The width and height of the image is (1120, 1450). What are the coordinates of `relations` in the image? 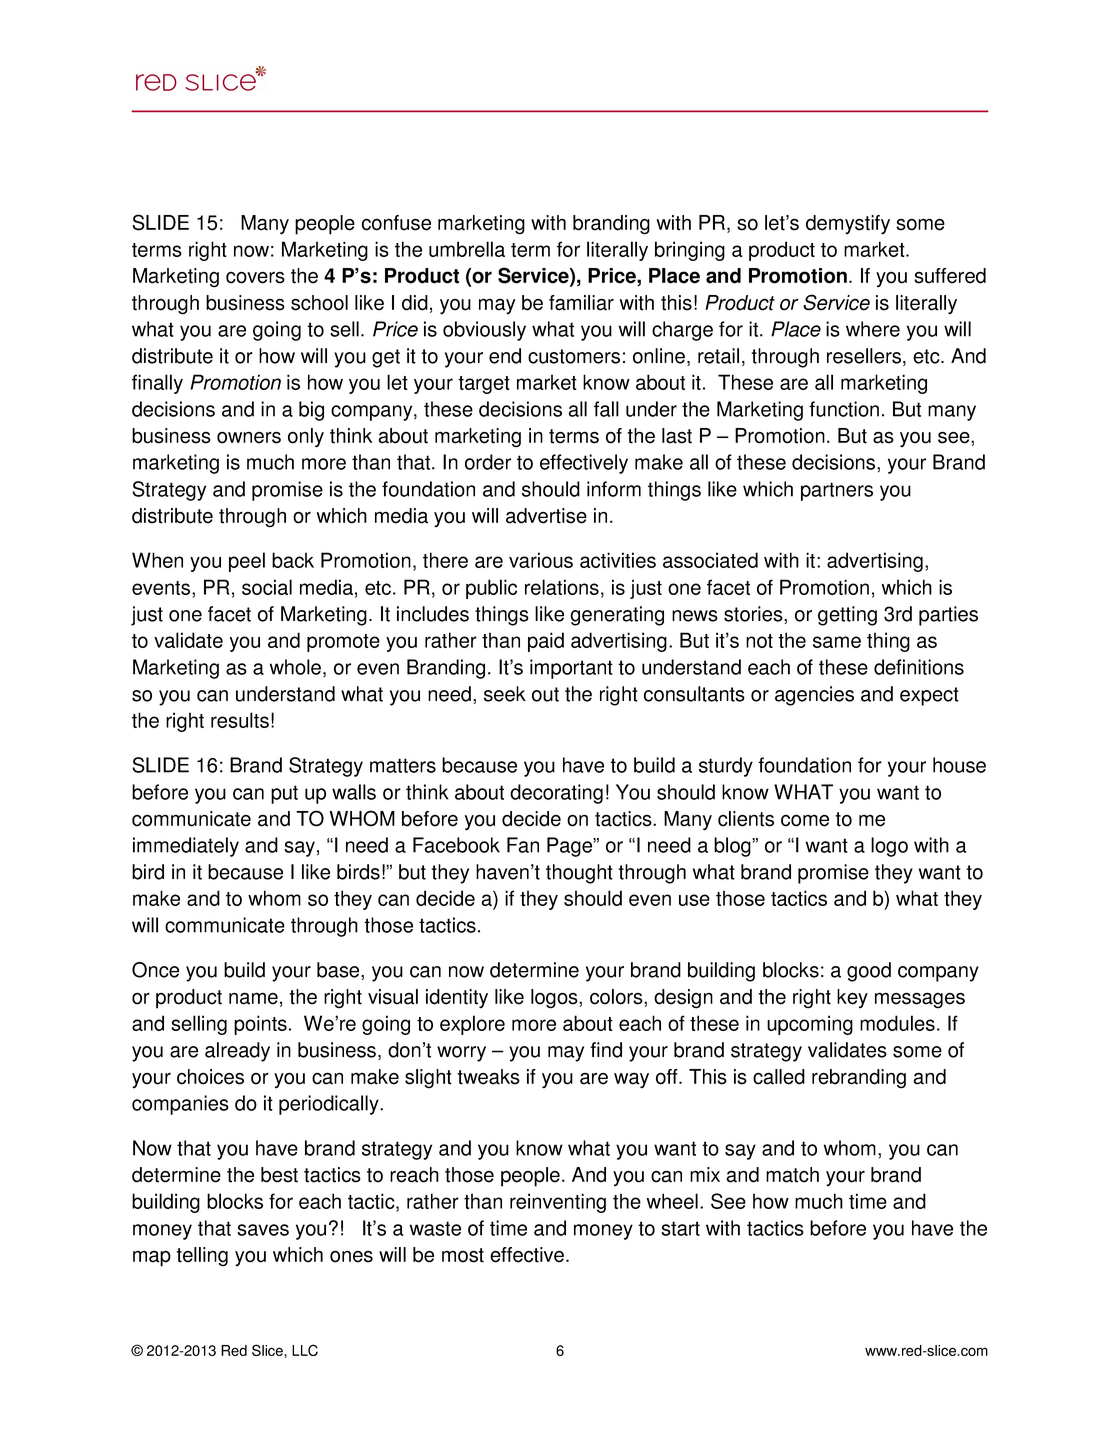 It's located at (562, 587).
